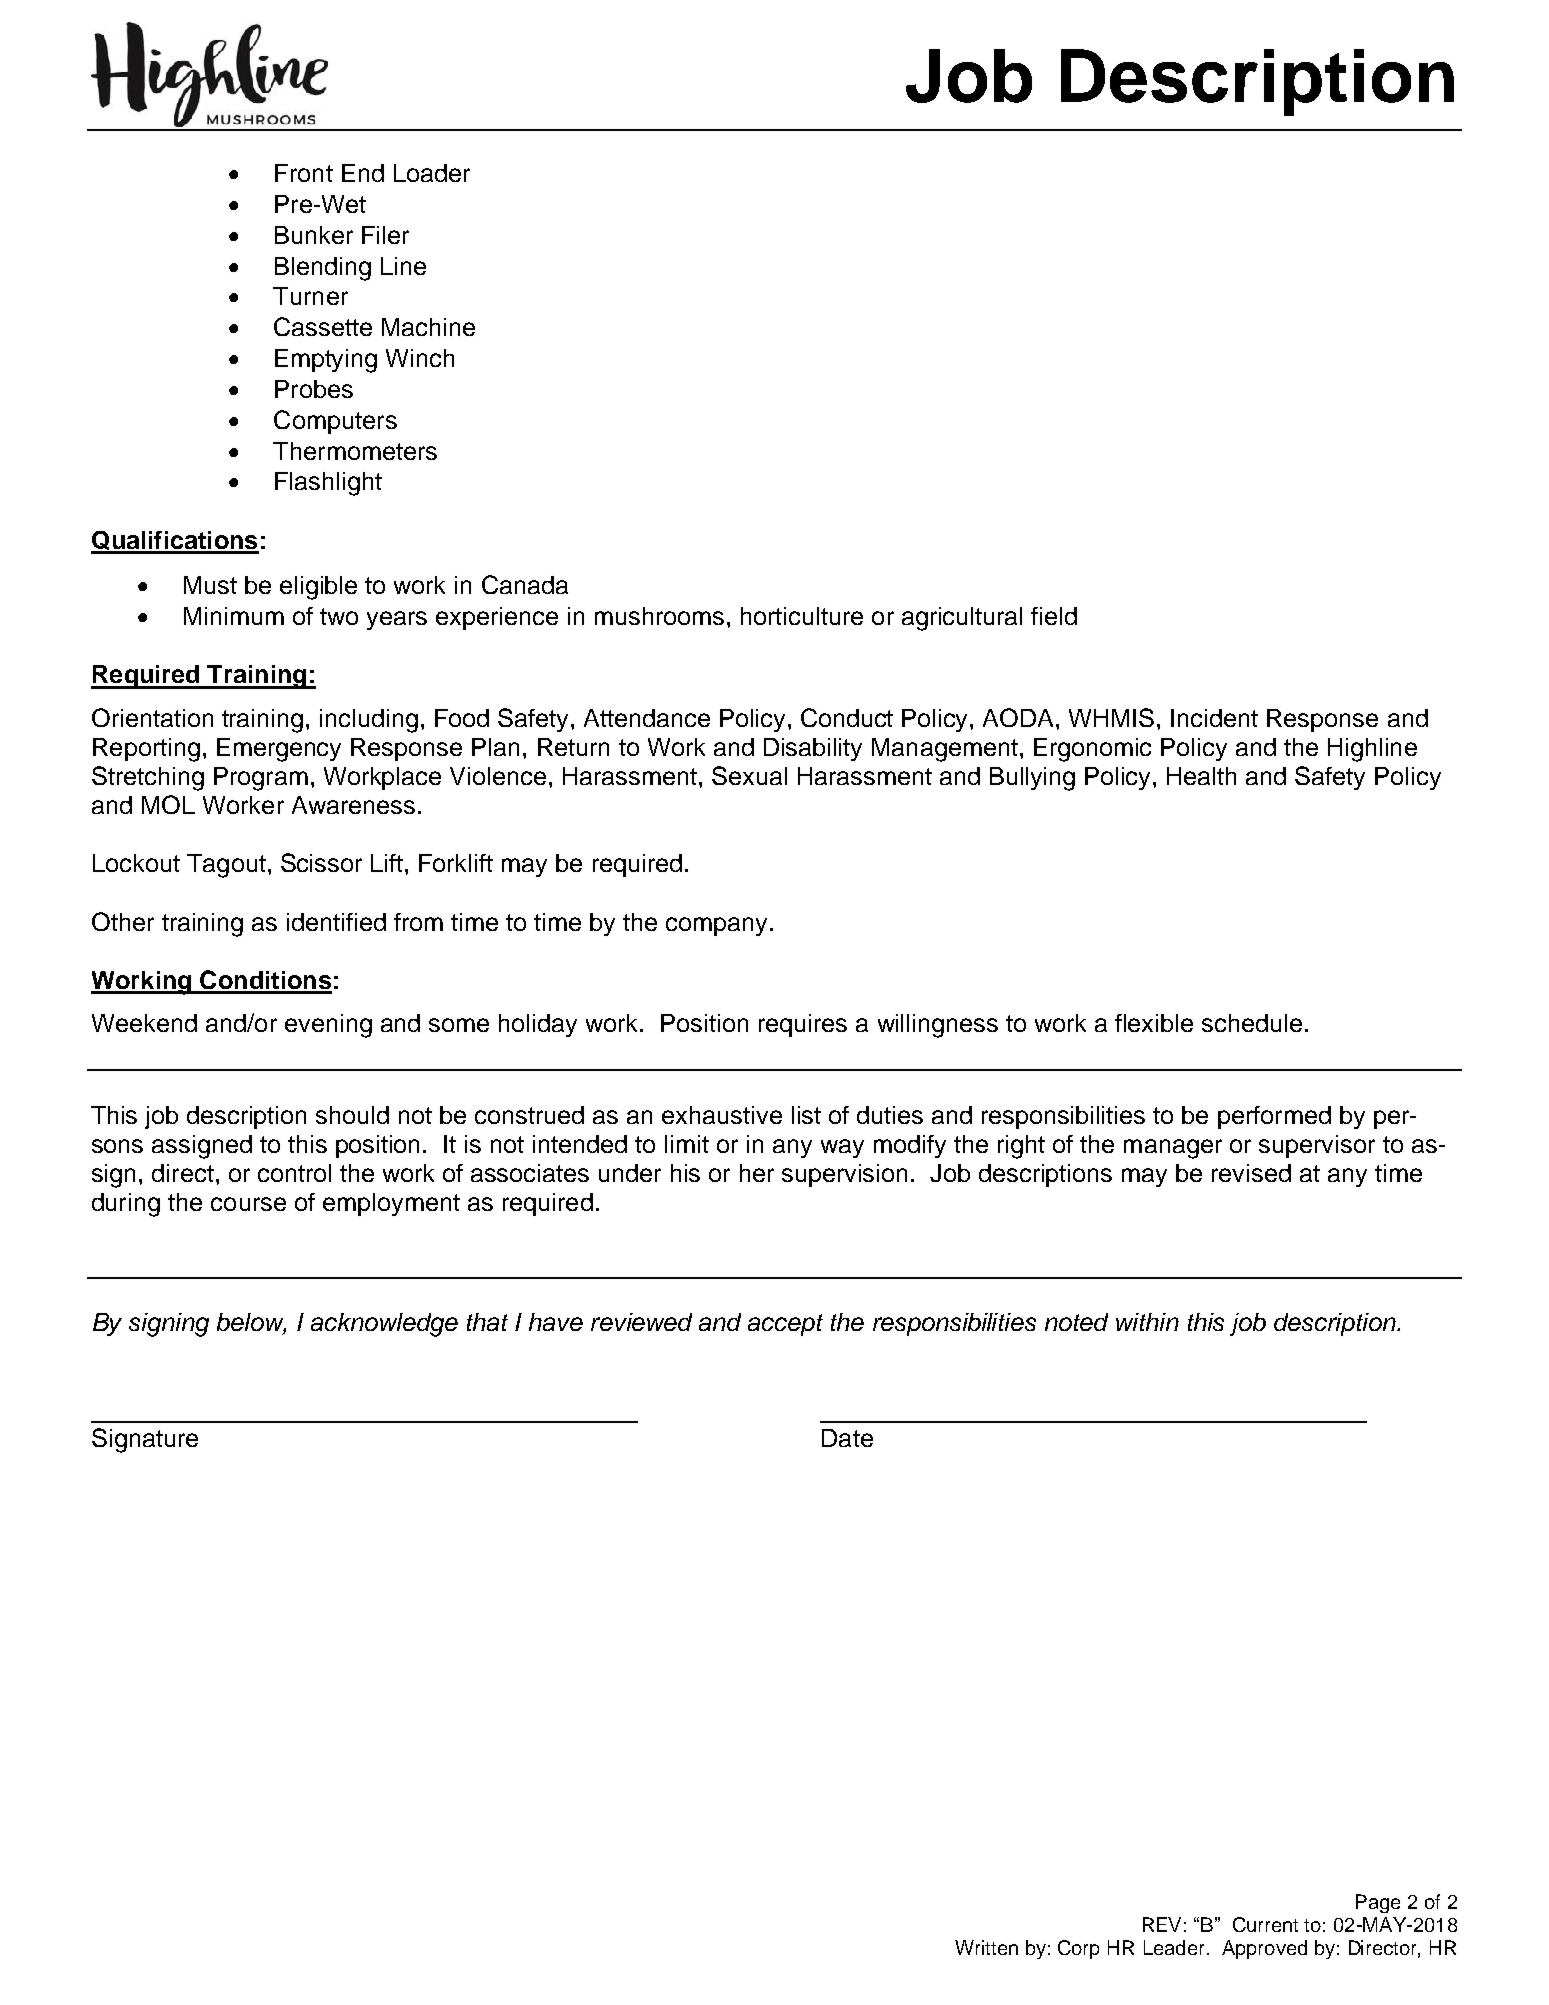  Describe the element at coordinates (1054, 616) in the document. I see `field` at that location.
